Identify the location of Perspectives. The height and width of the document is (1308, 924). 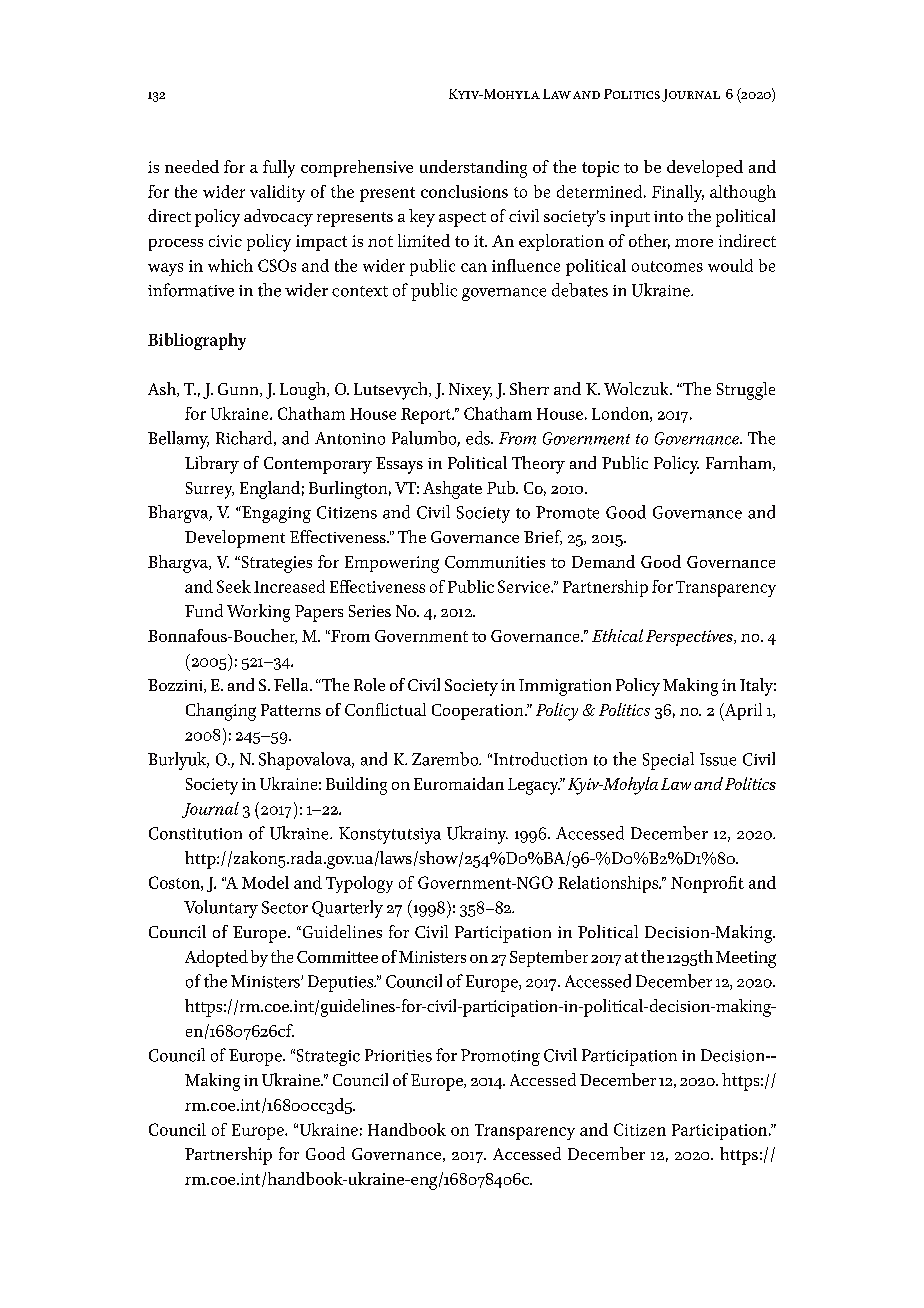
(690, 638).
